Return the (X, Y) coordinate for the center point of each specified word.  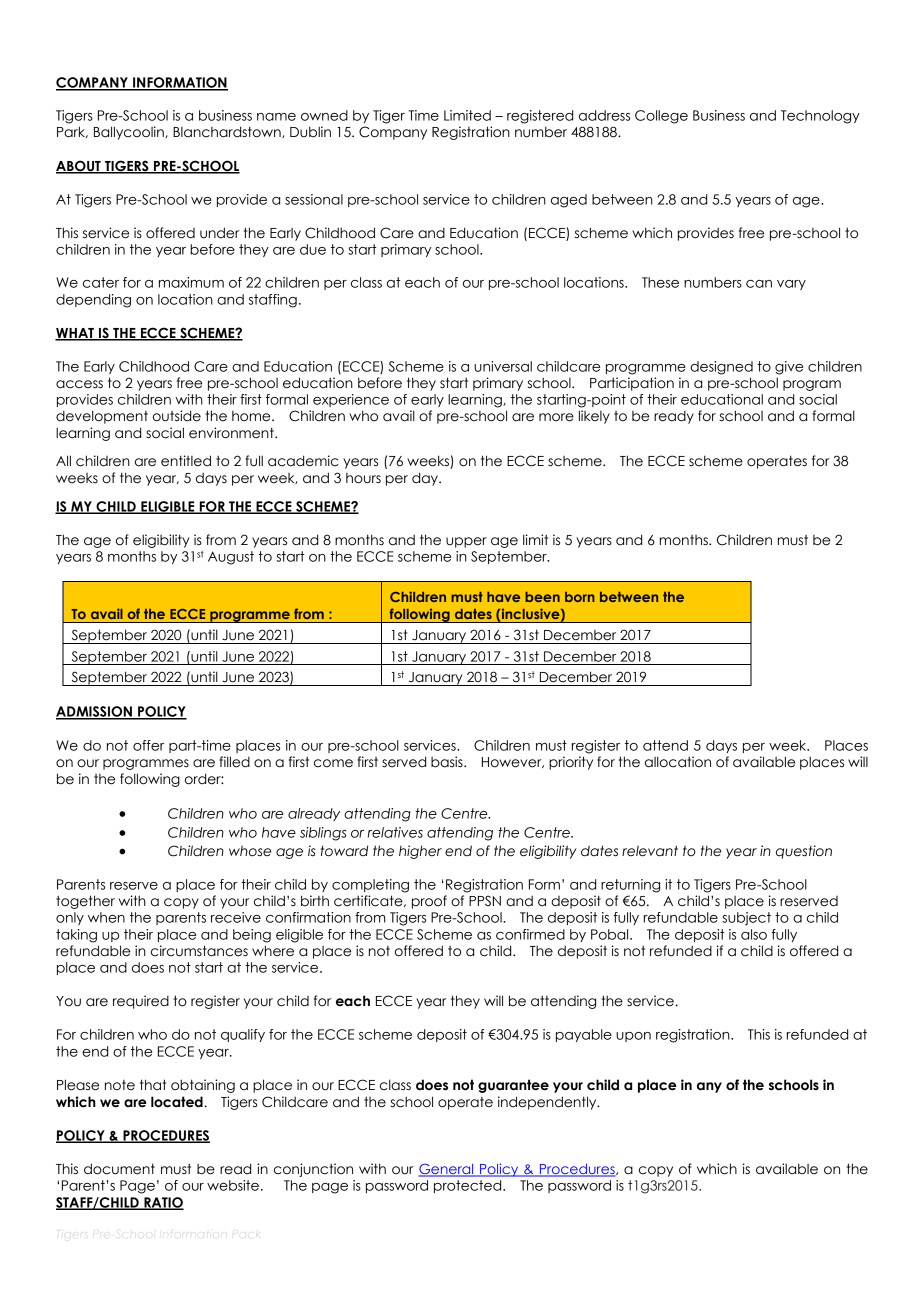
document (119, 1169)
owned (324, 115)
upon (633, 1037)
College (661, 117)
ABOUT (79, 167)
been (542, 597)
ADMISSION (95, 712)
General (447, 1170)
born (580, 597)
